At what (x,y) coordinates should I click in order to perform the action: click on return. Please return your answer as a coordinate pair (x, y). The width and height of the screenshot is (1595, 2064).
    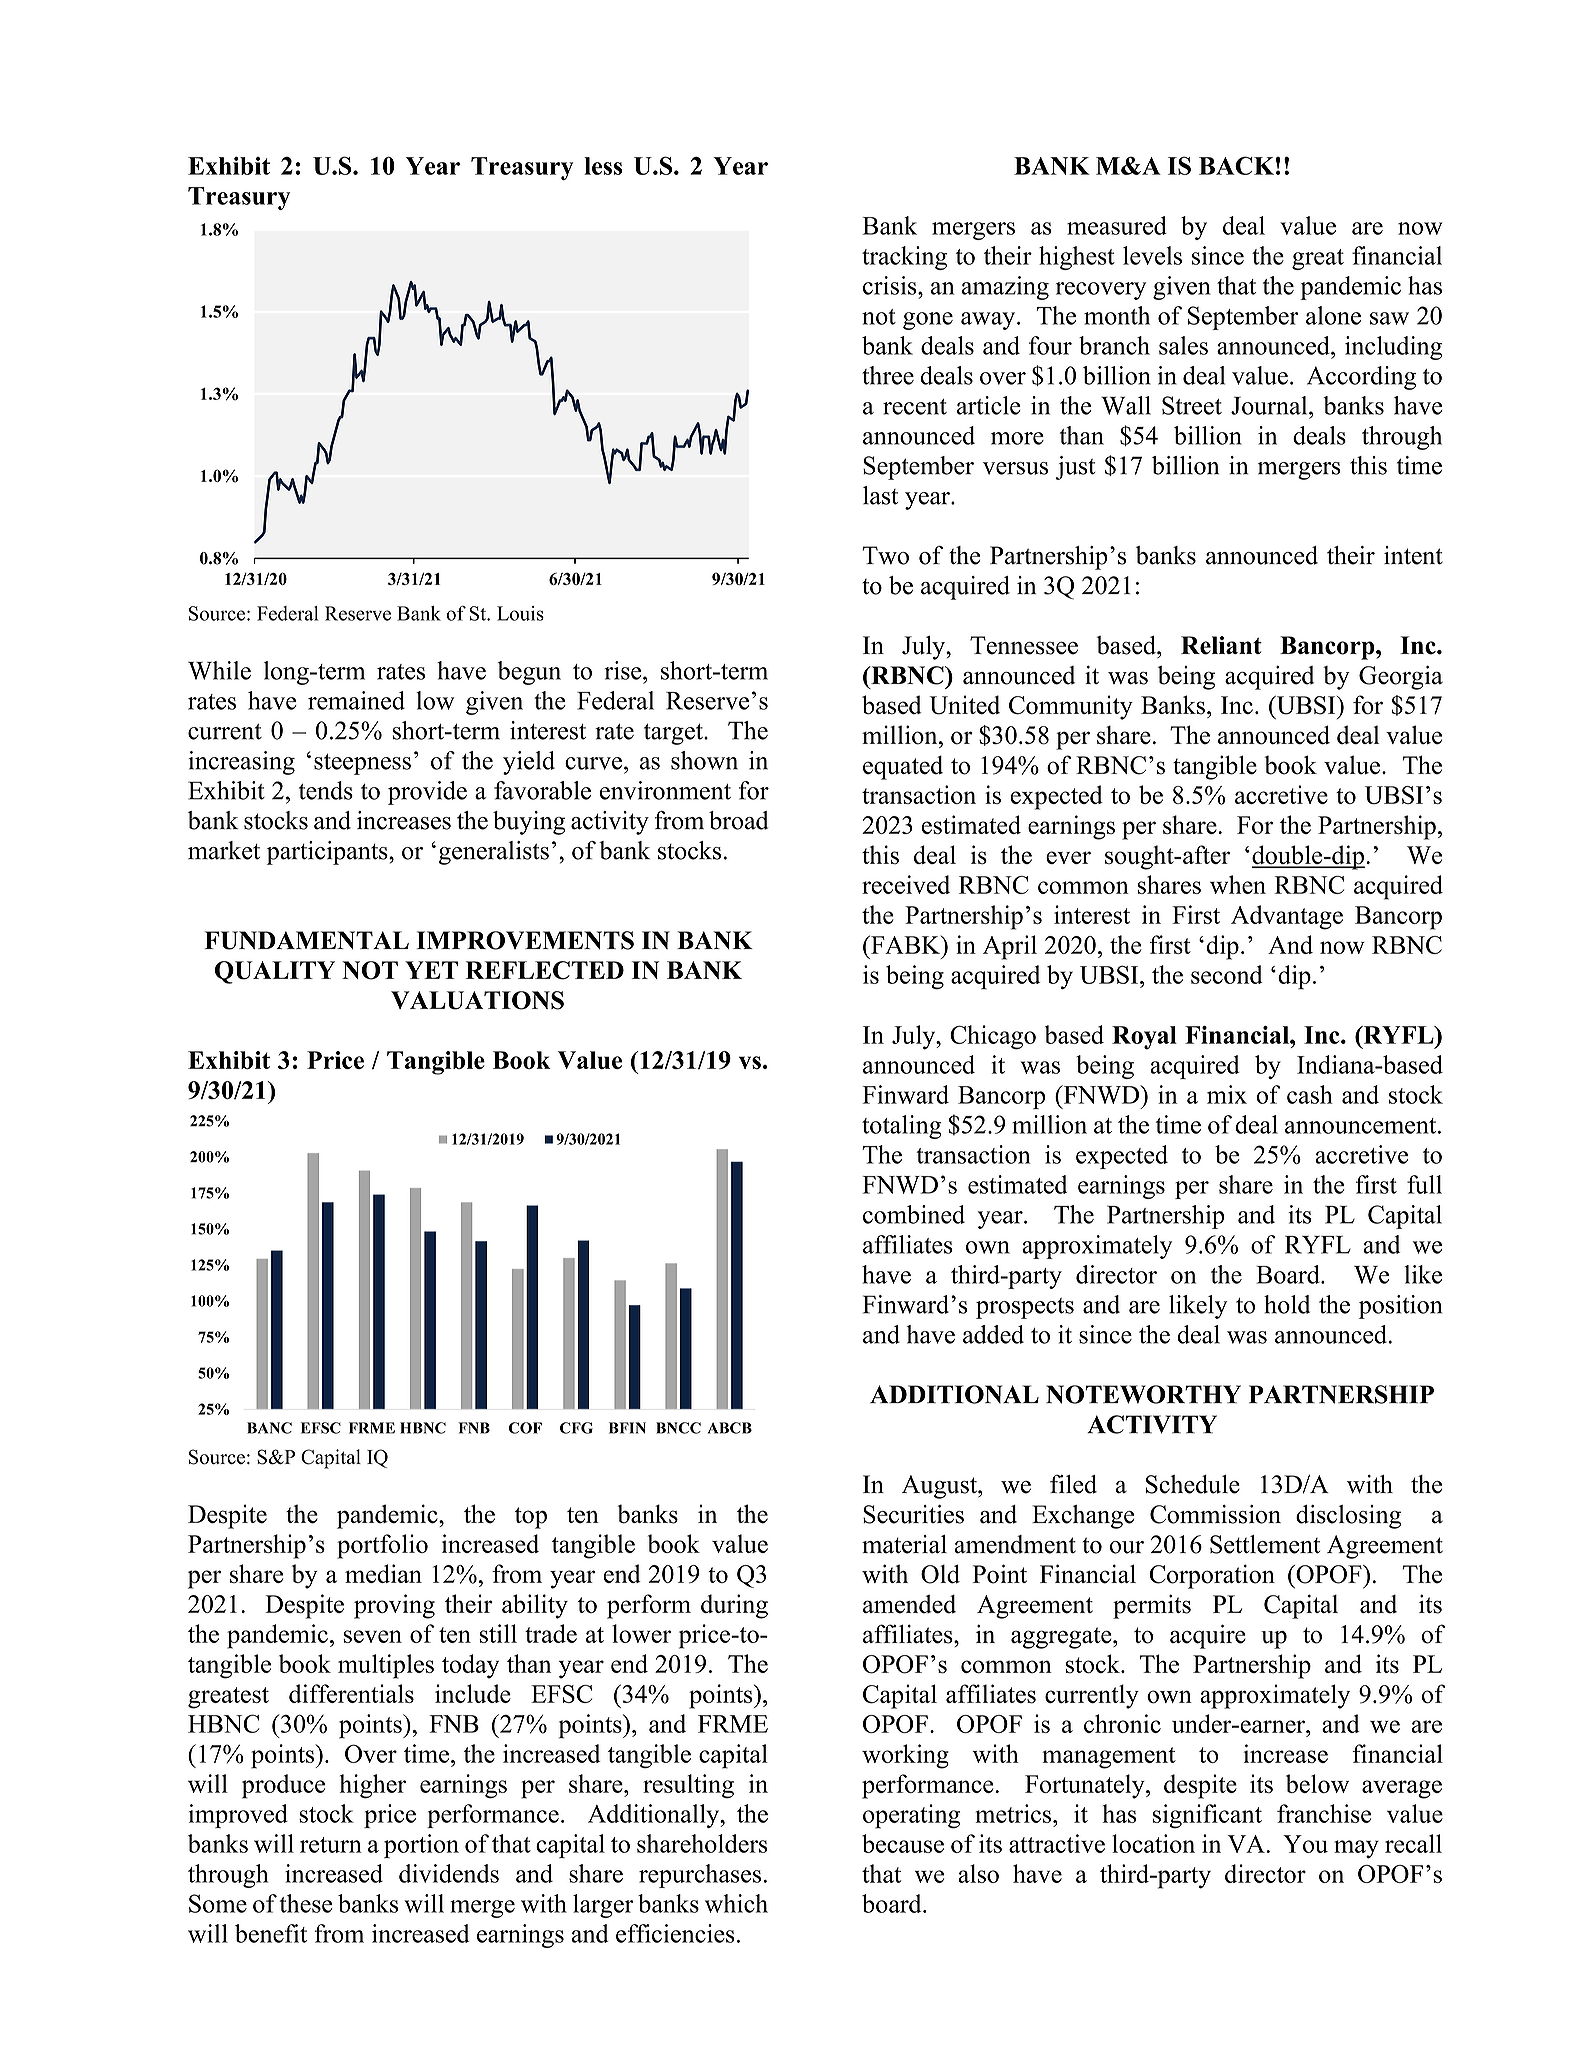
    Looking at the image, I should click on (331, 1845).
